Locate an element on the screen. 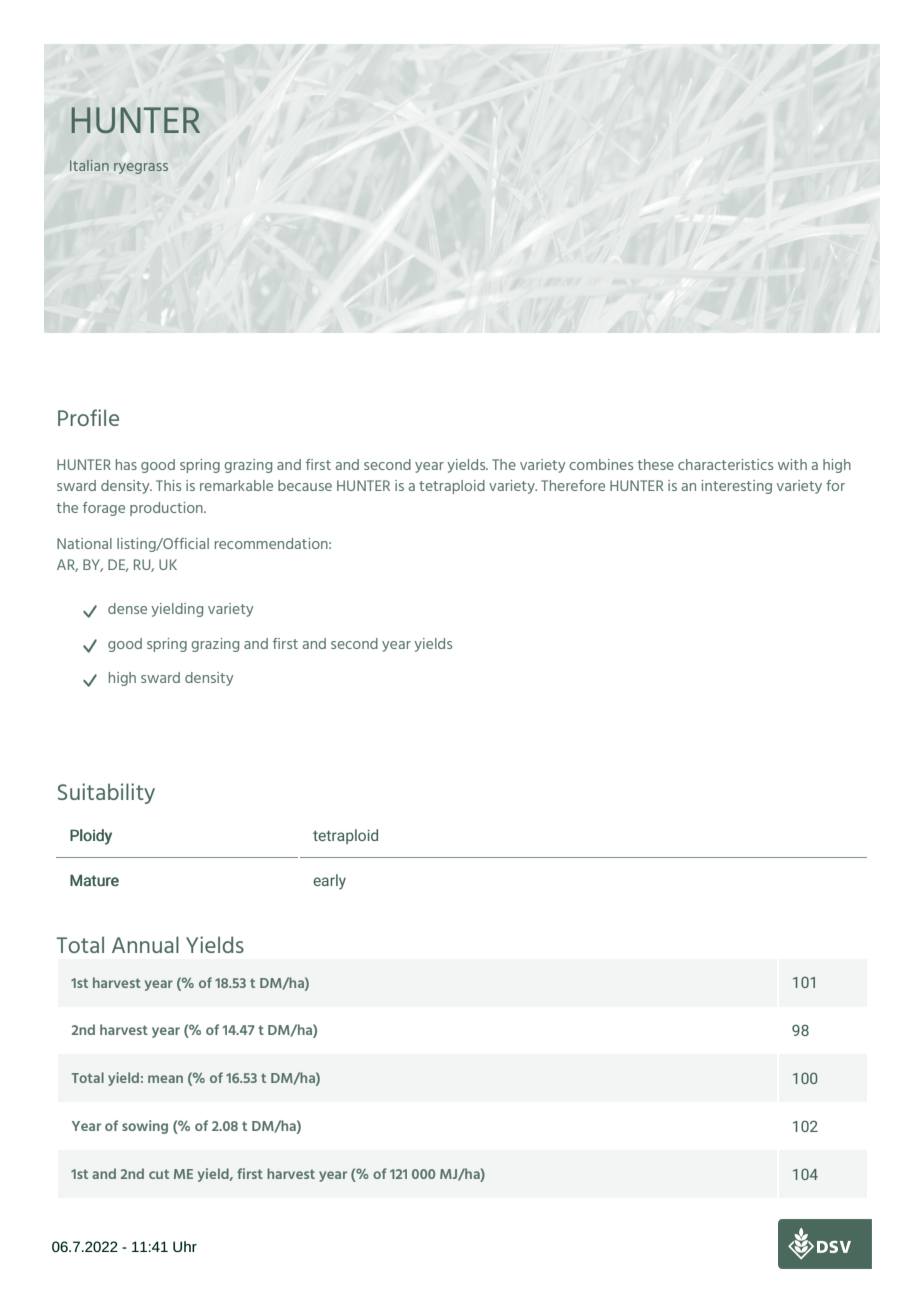 The height and width of the screenshot is (1308, 924). Therefore is located at coordinates (573, 485).
